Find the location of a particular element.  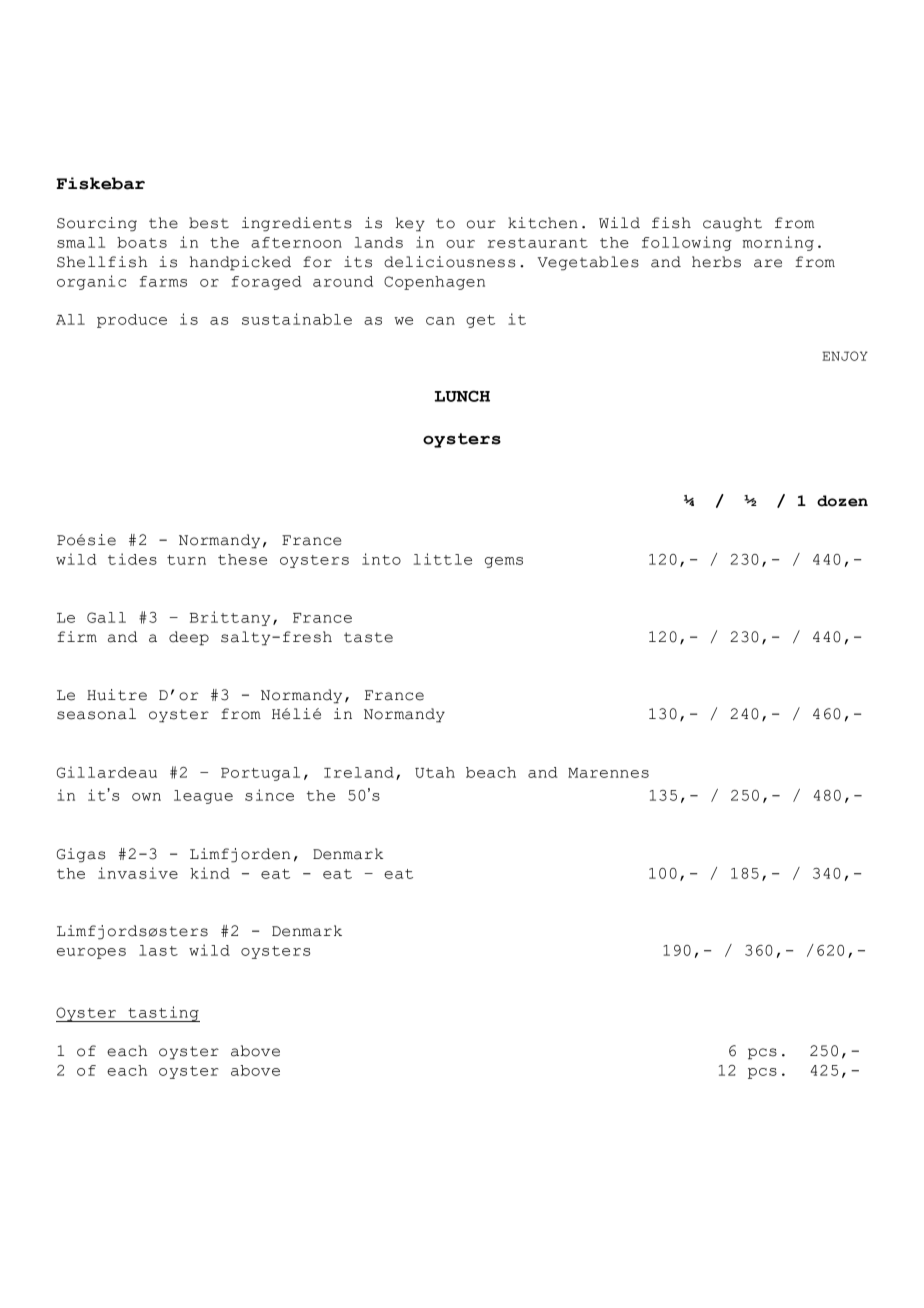

morning is located at coordinates (778, 243).
